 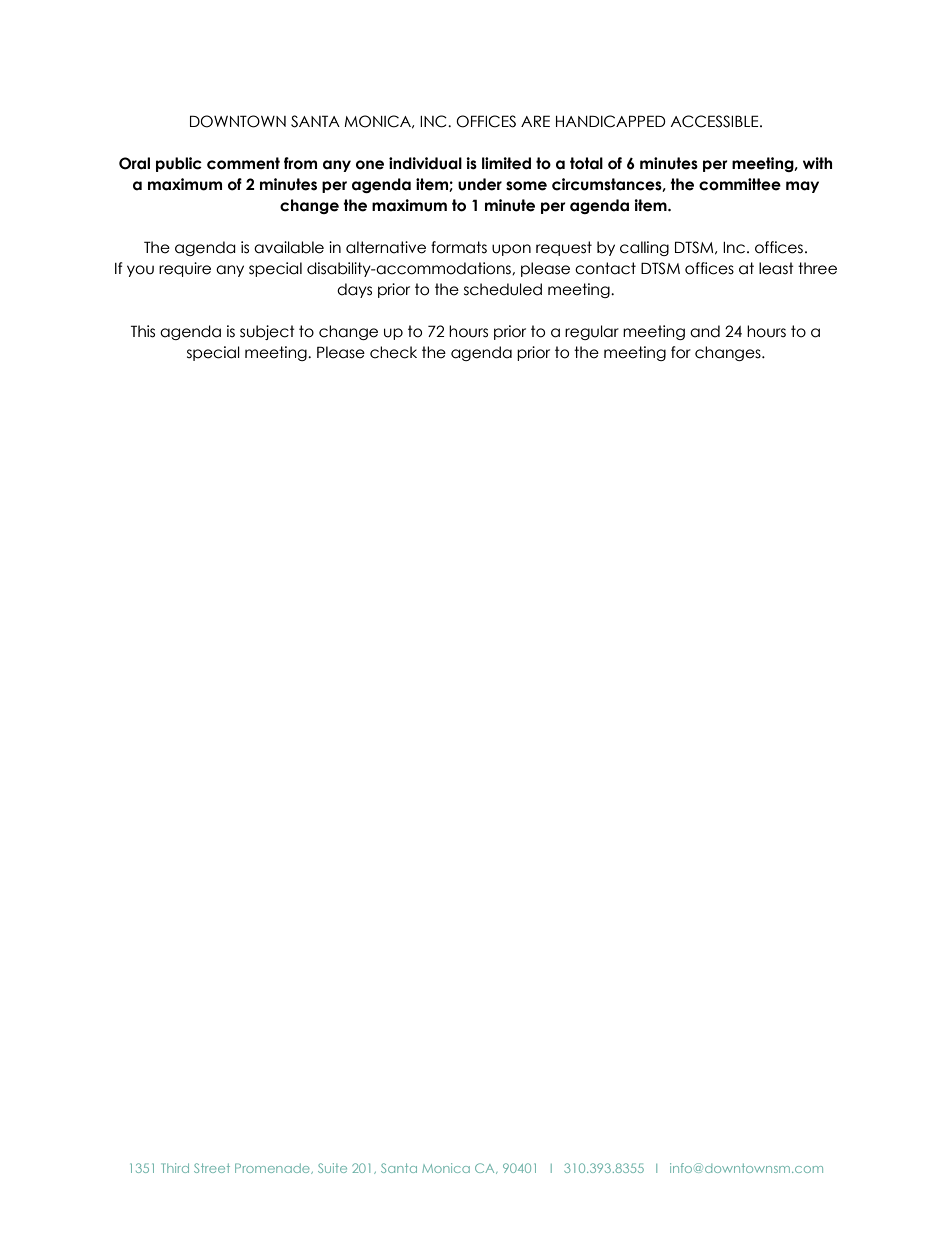 I want to click on Third, so click(x=175, y=1168).
